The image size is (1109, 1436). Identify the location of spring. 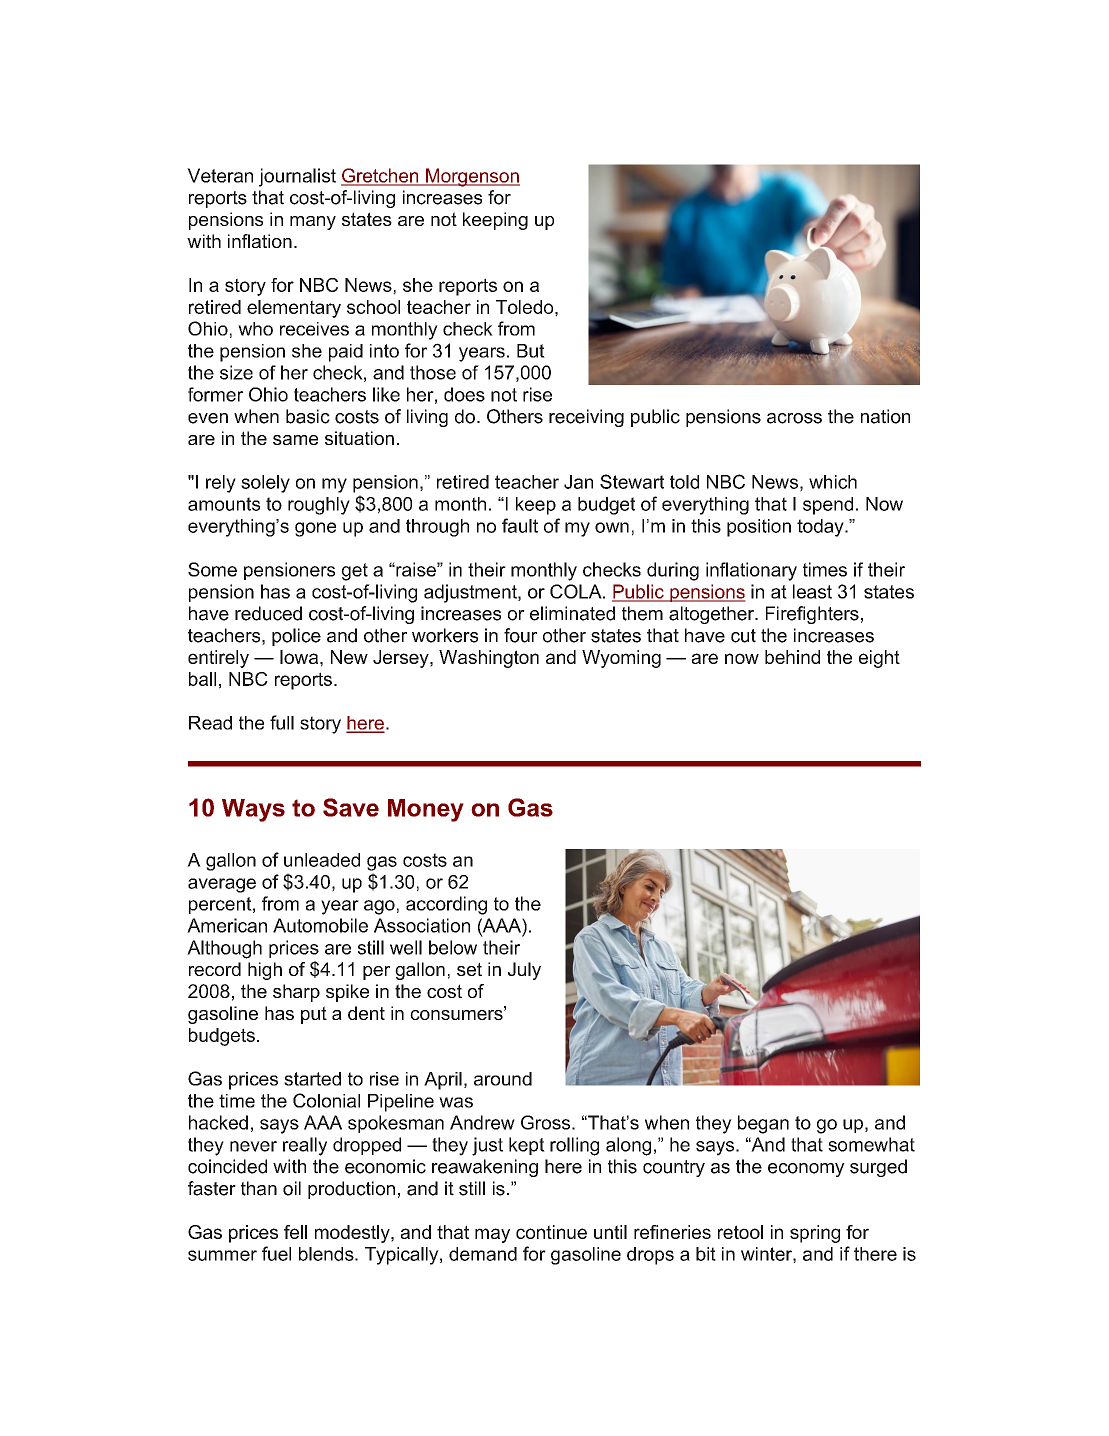
(815, 1234).
